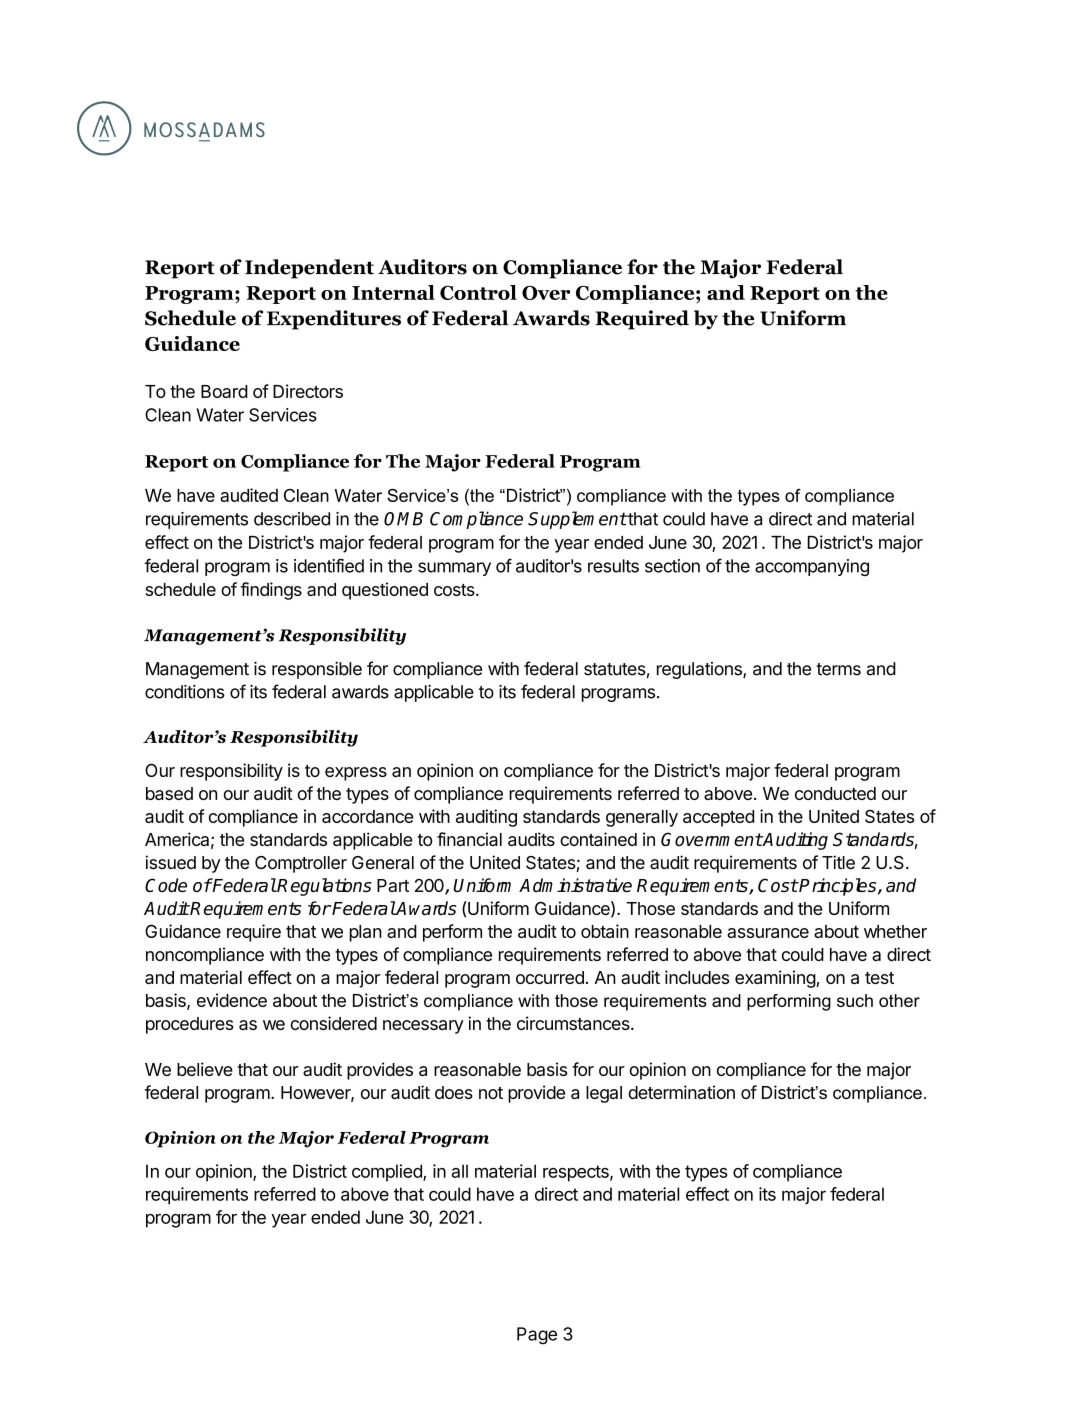 Image resolution: width=1088 pixels, height=1408 pixels. I want to click on complied, so click(388, 1173).
